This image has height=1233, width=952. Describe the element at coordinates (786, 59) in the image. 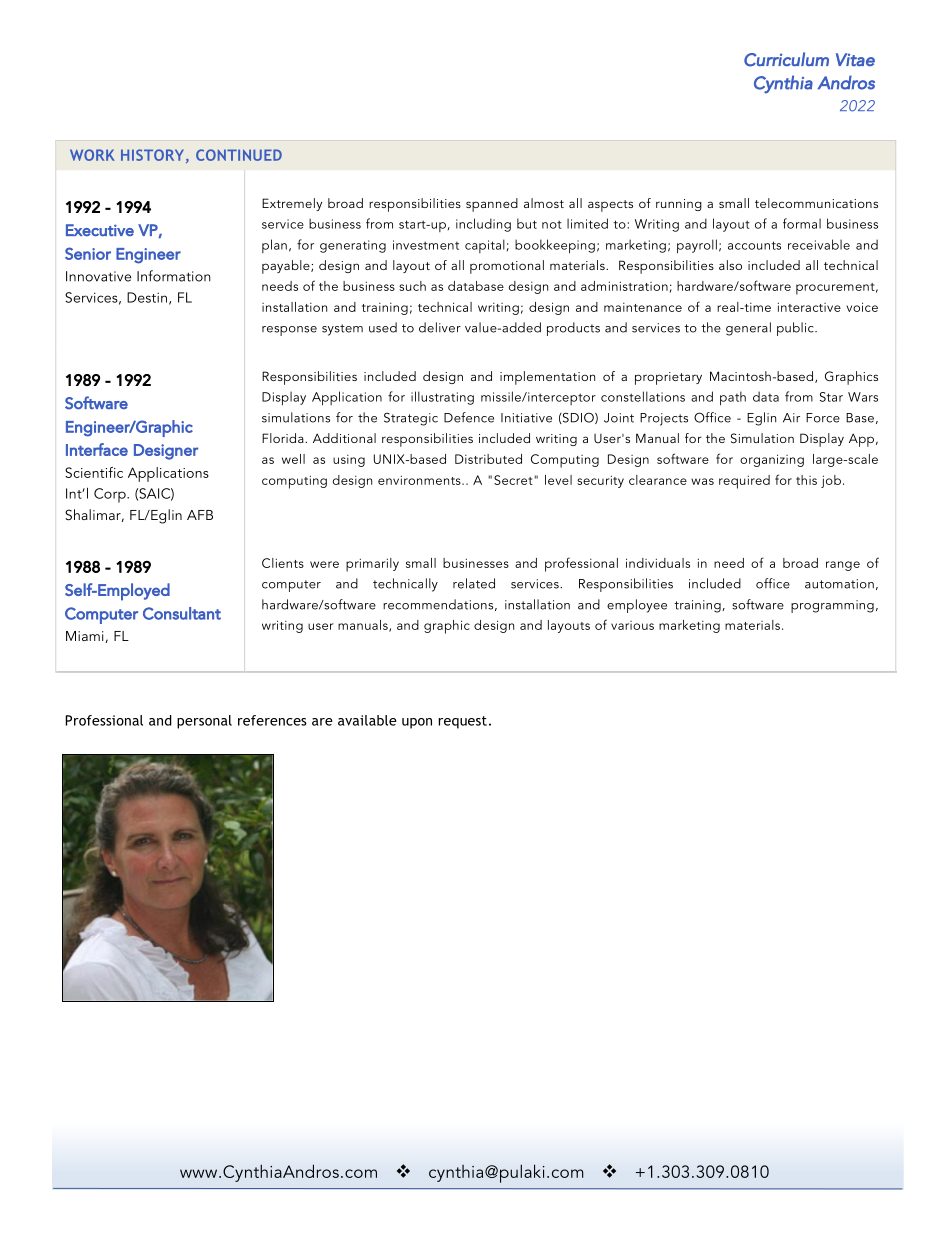

I see `Curriculum` at that location.
